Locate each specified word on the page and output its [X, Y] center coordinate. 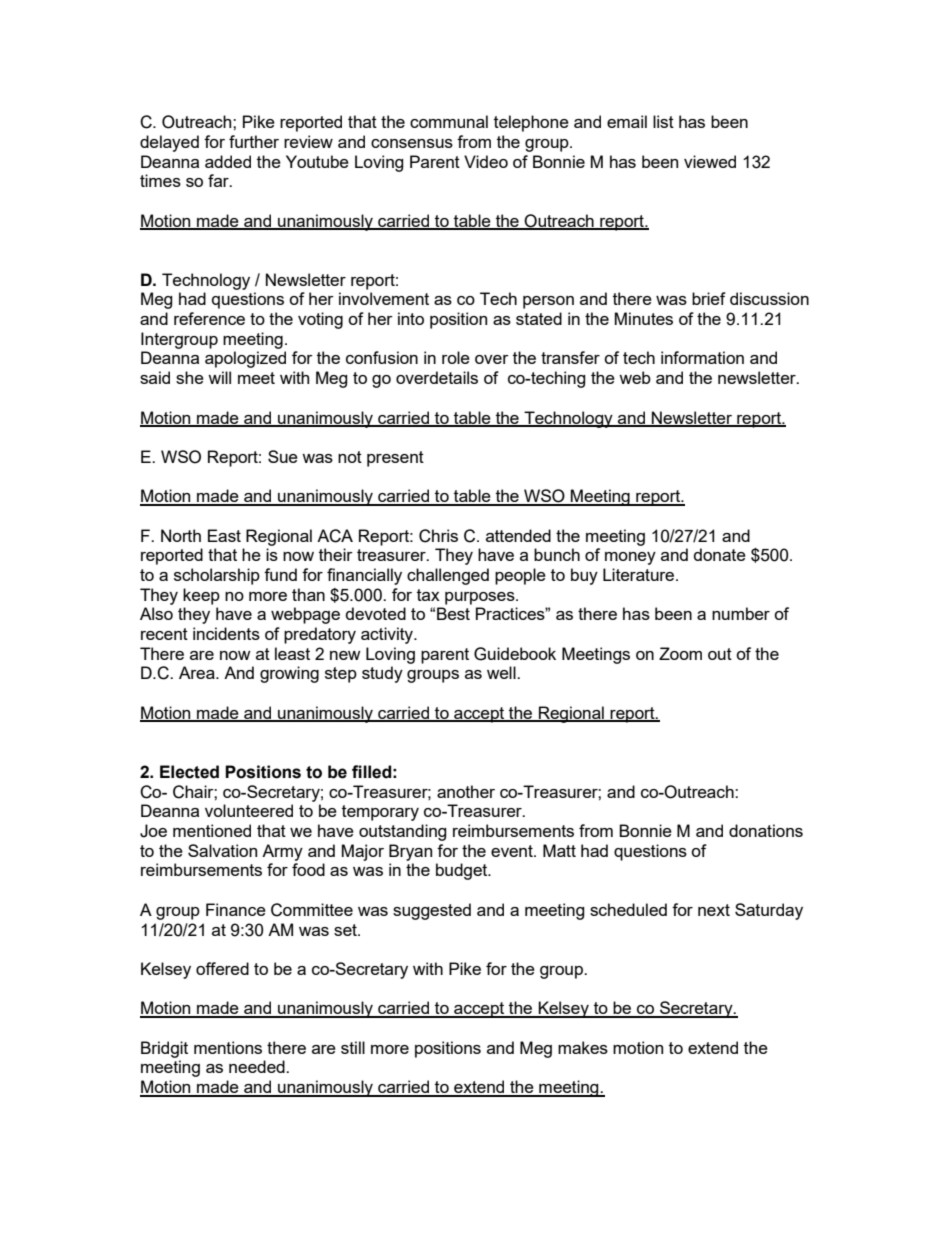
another [466, 791]
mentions [228, 1047]
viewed [710, 161]
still [353, 1047]
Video [486, 161]
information [702, 357]
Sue [283, 456]
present [395, 459]
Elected [189, 772]
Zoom [680, 653]
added [228, 161]
